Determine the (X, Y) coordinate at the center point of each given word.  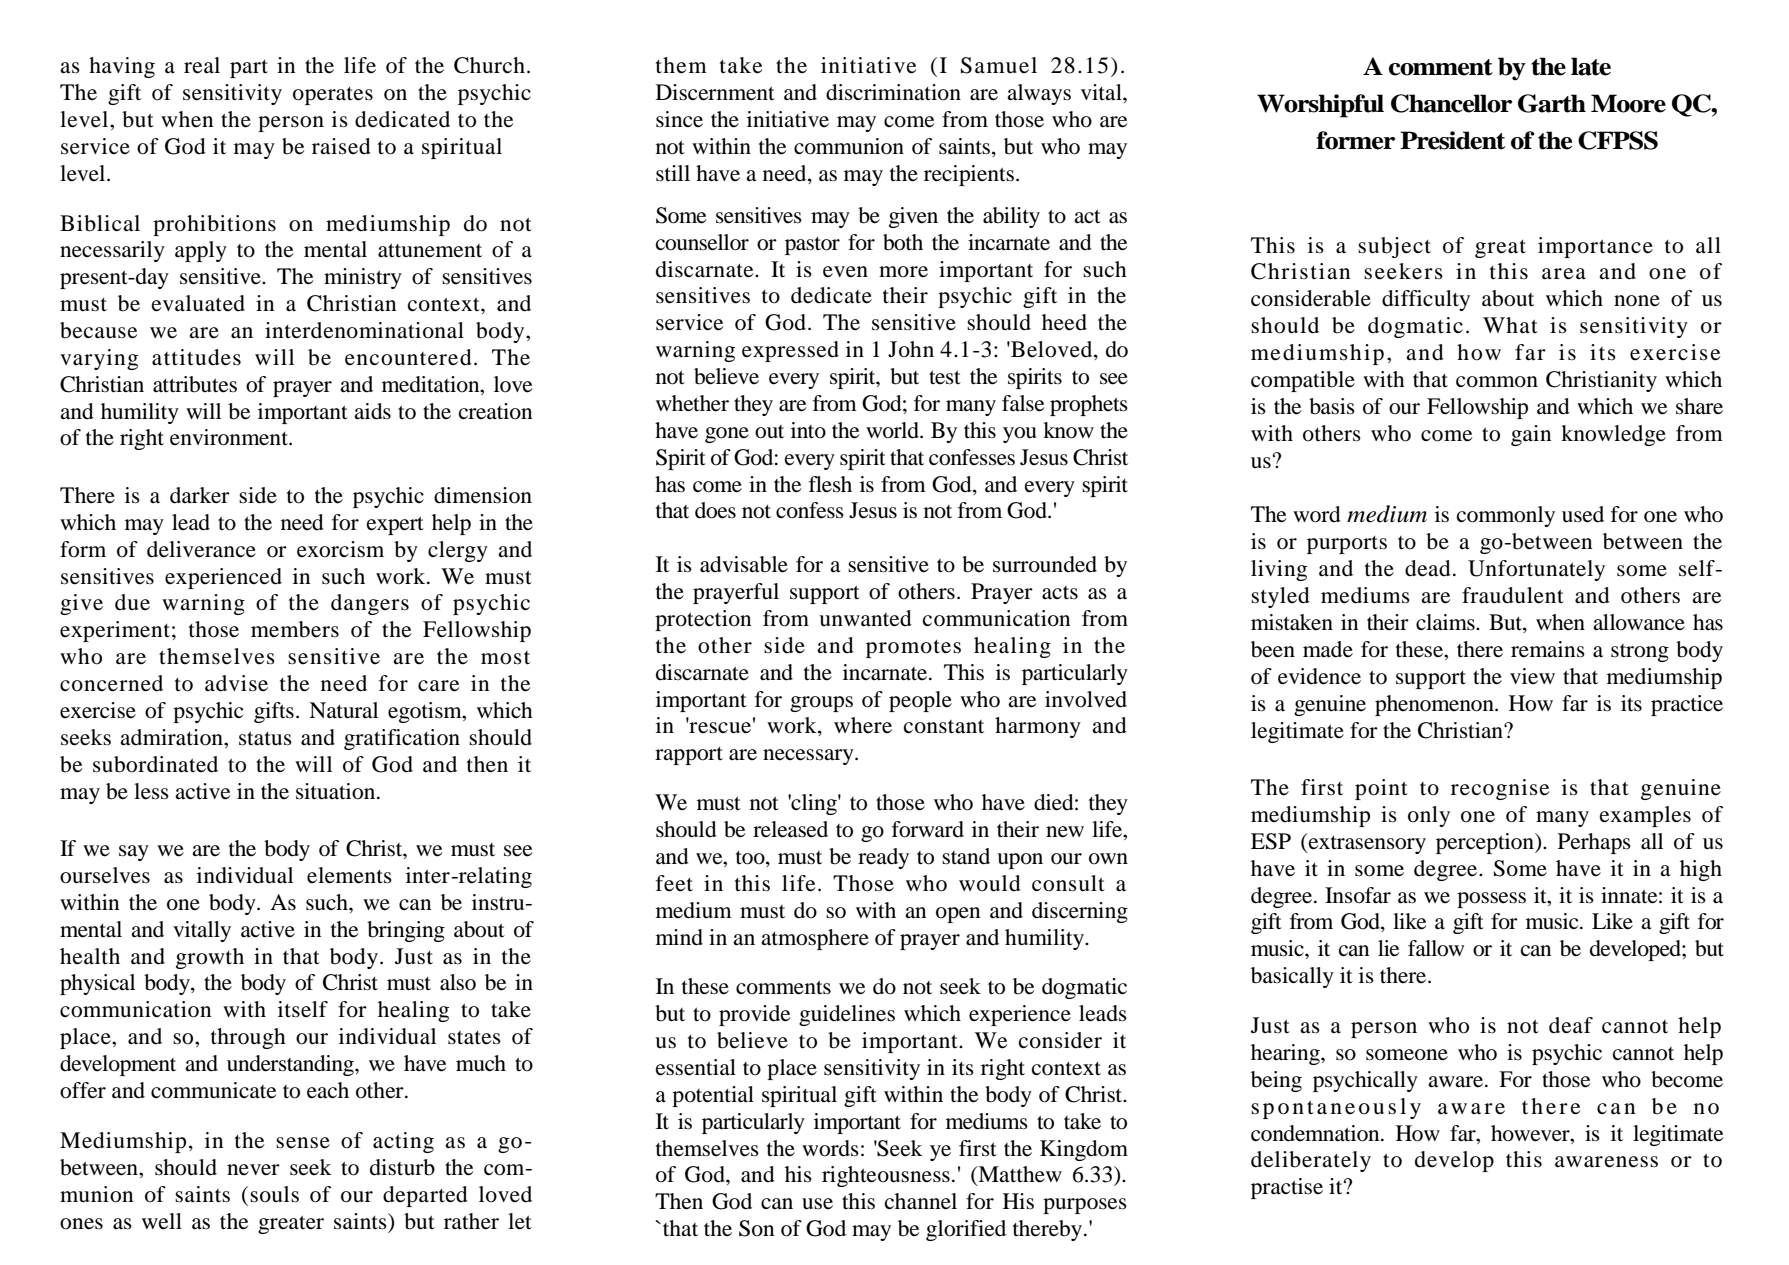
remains (1548, 649)
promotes (913, 649)
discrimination (893, 92)
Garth (1552, 103)
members (295, 629)
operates (333, 96)
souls (274, 1194)
